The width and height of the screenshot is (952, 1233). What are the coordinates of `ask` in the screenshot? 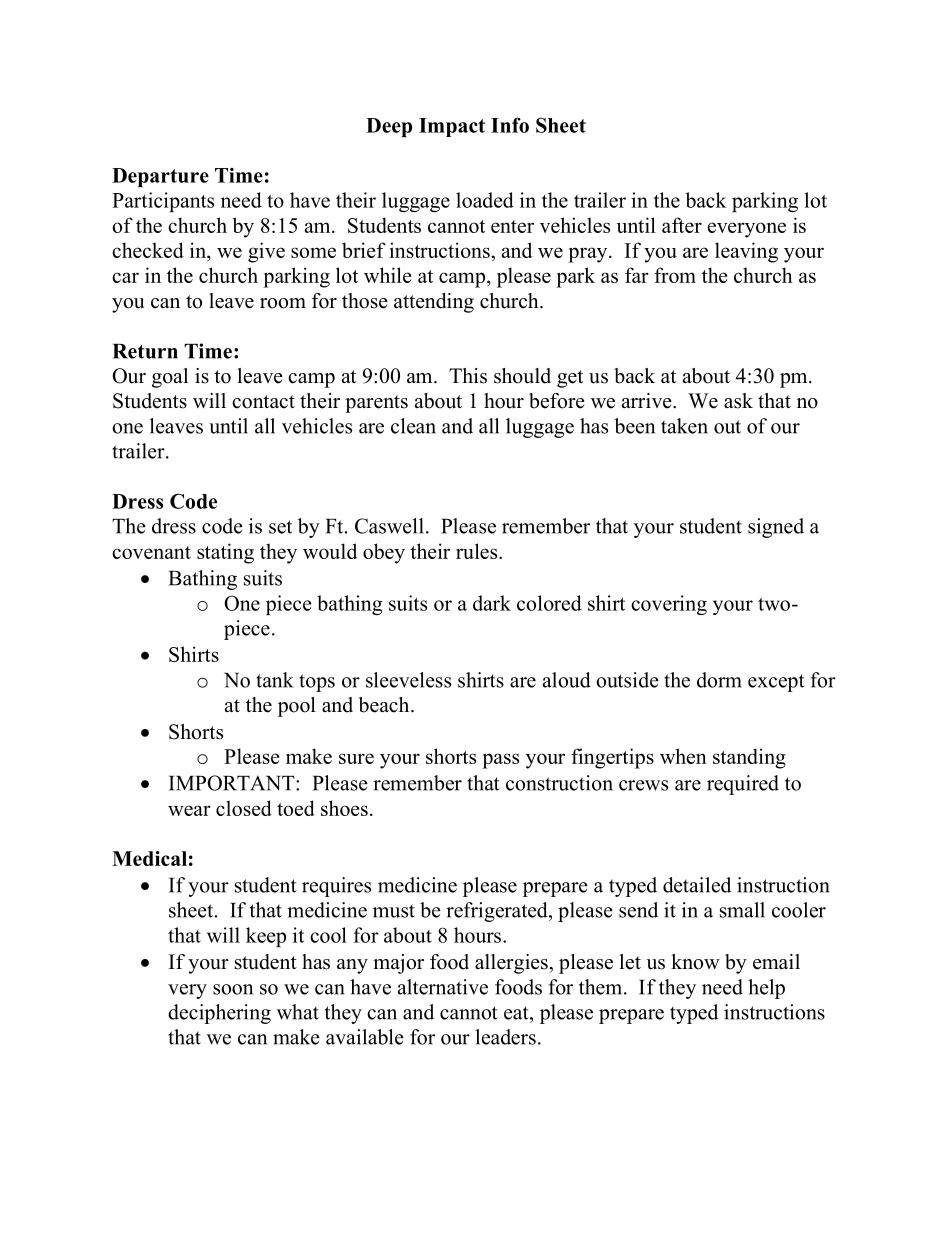 It's located at (738, 401).
